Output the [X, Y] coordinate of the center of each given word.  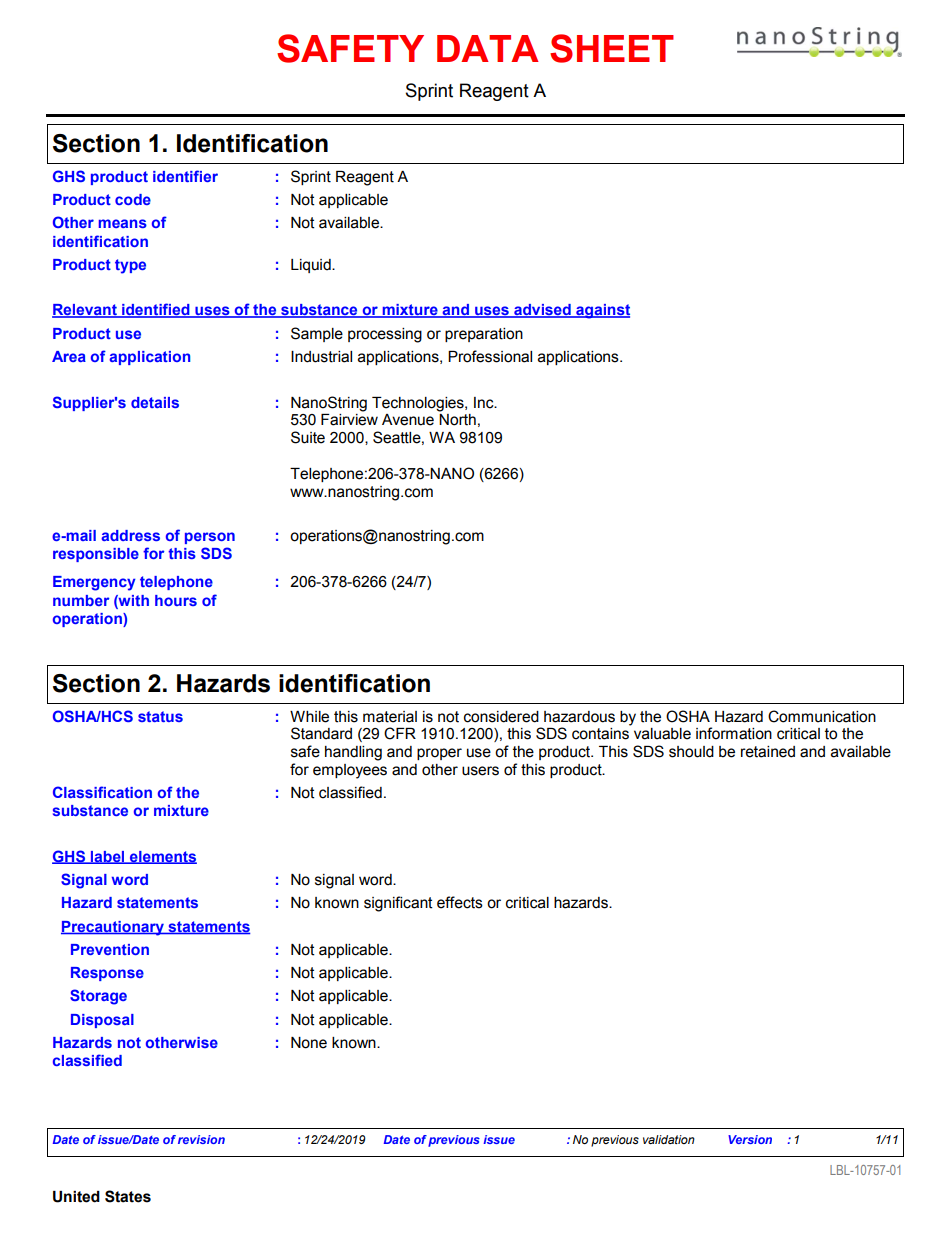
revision [201, 1139]
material [390, 717]
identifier [185, 176]
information [734, 733]
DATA [488, 48]
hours [176, 600]
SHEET [612, 48]
